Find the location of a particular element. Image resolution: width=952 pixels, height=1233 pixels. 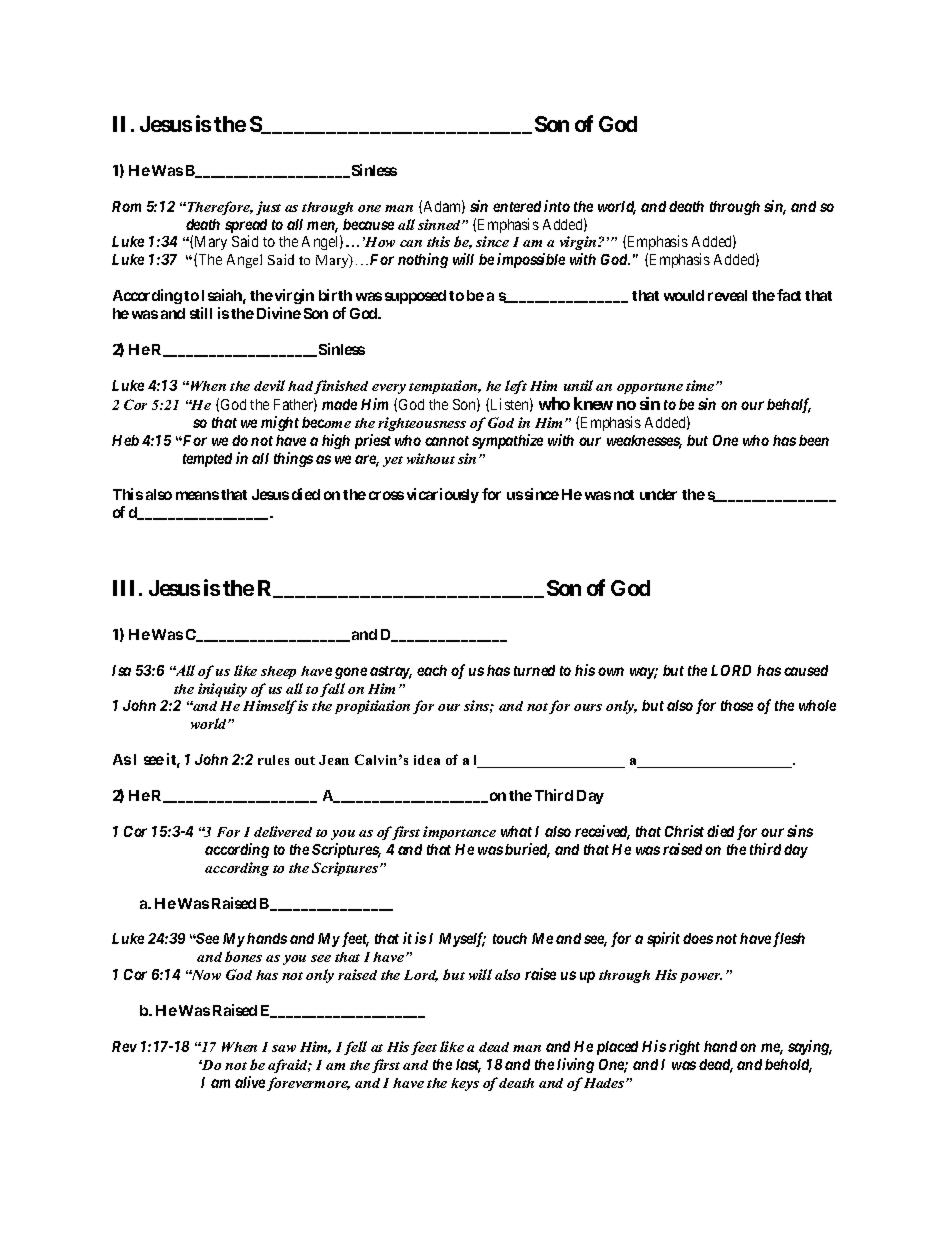

reveal is located at coordinates (727, 295).
